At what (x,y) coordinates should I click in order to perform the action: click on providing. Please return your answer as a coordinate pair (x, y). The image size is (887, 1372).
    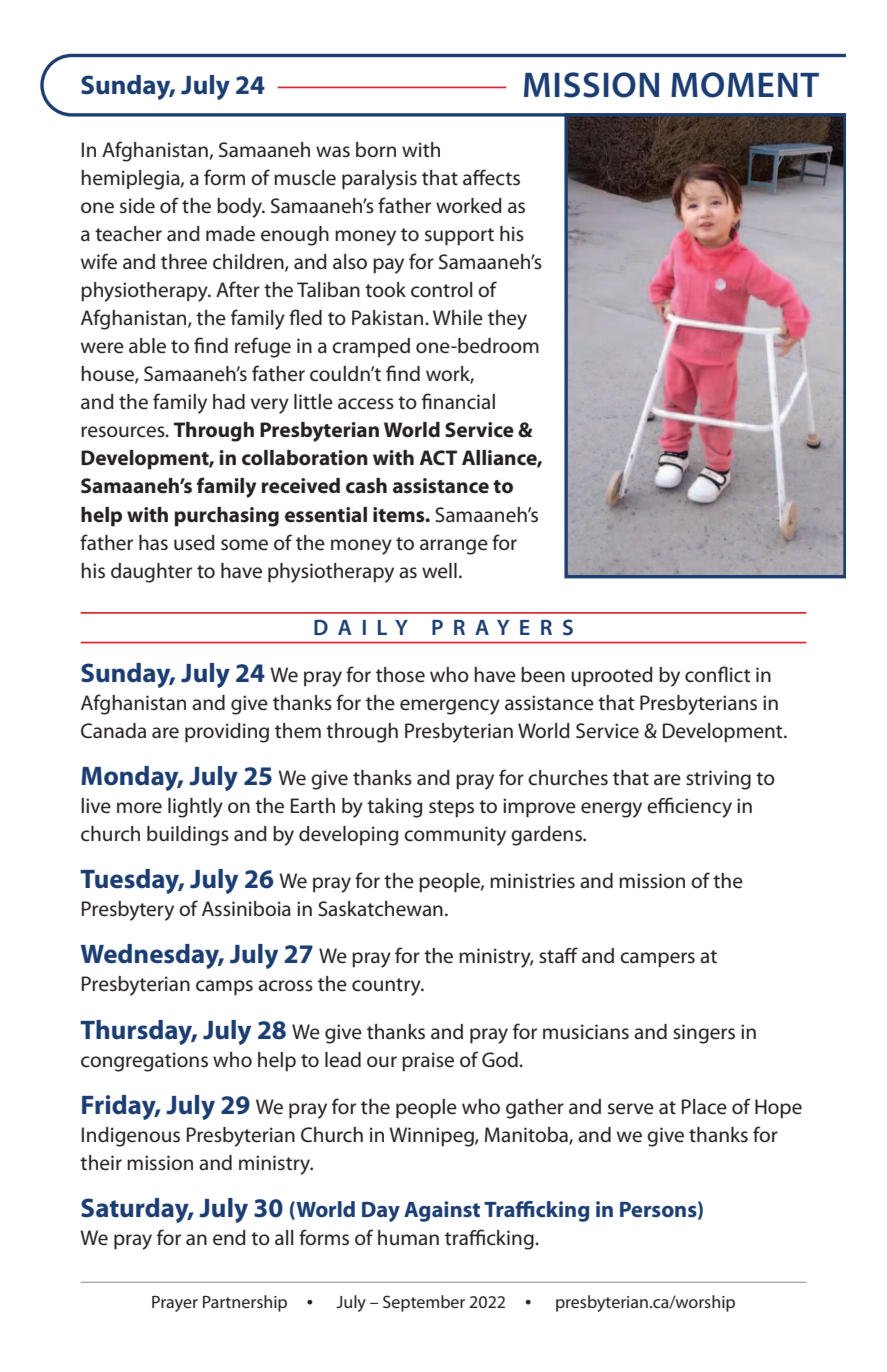
    Looking at the image, I should click on (227, 733).
